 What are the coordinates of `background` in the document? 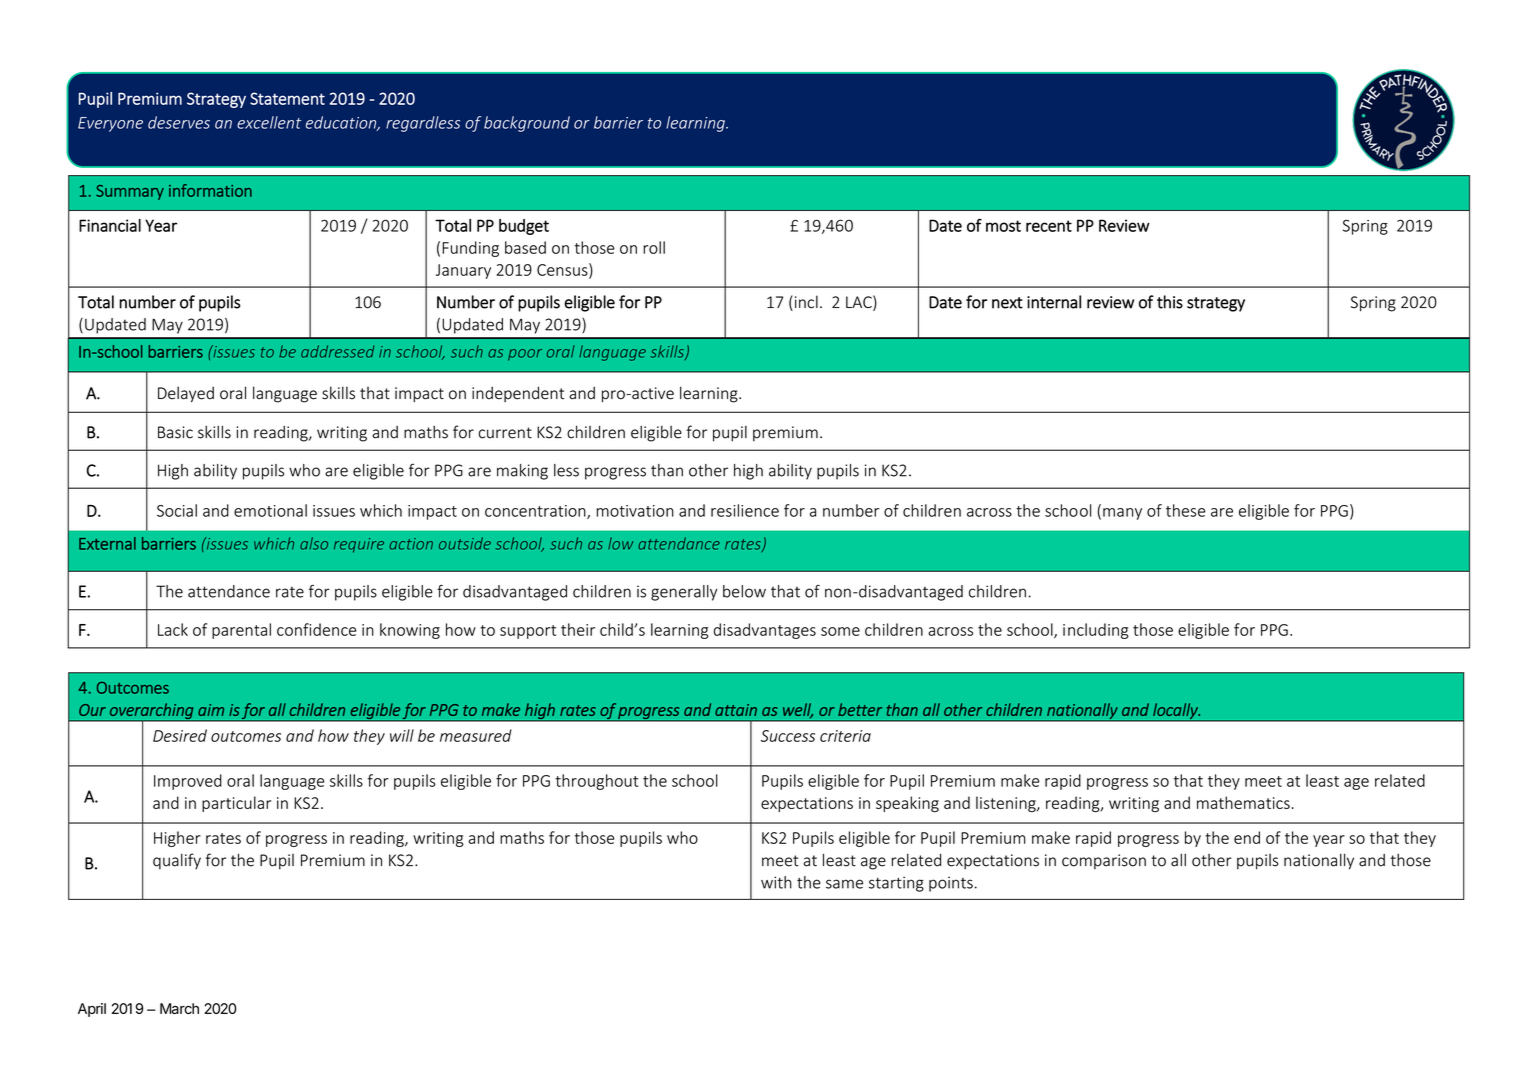 It's located at (527, 124).
